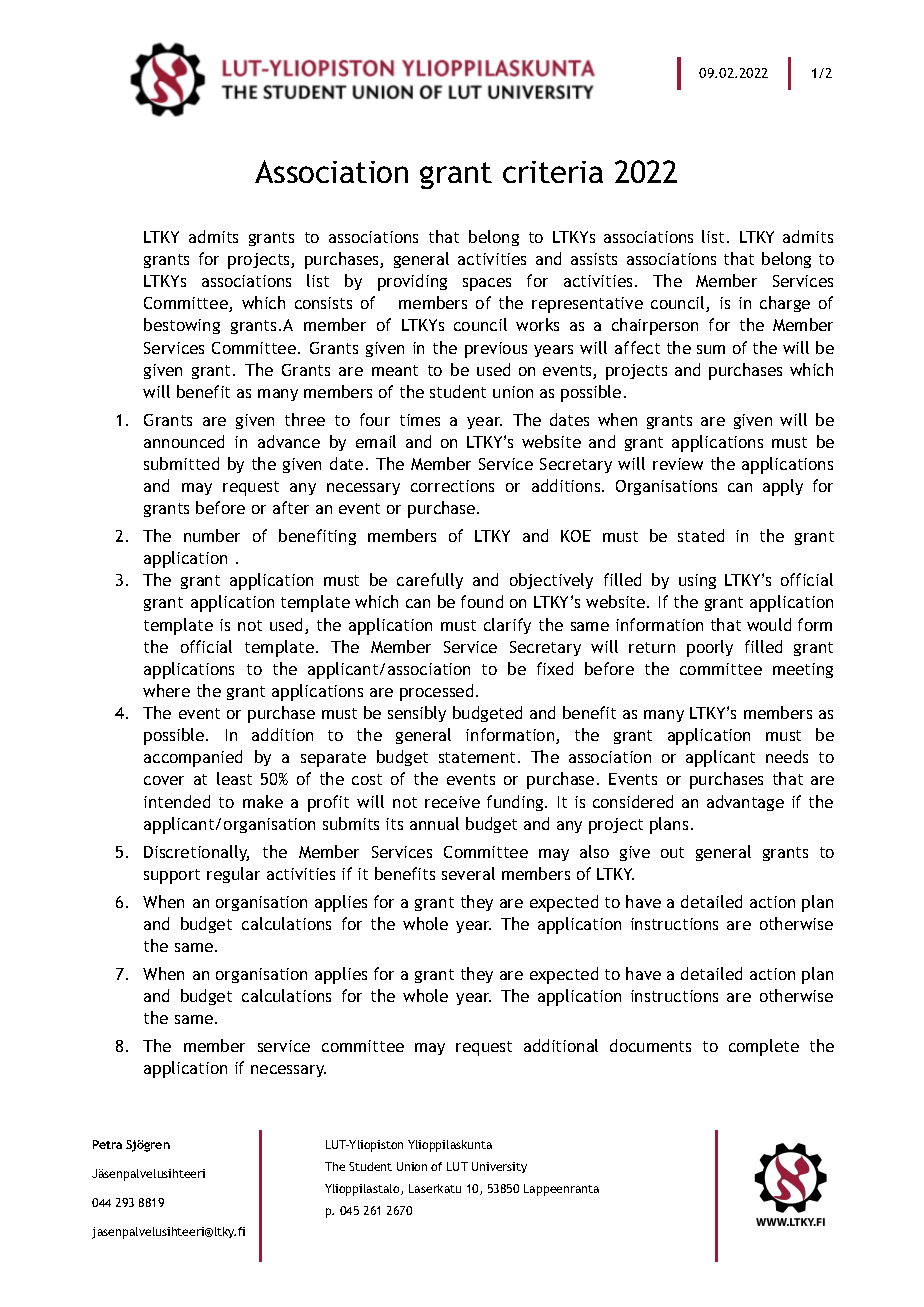 The height and width of the image is (1307, 924). I want to click on review, so click(678, 464).
